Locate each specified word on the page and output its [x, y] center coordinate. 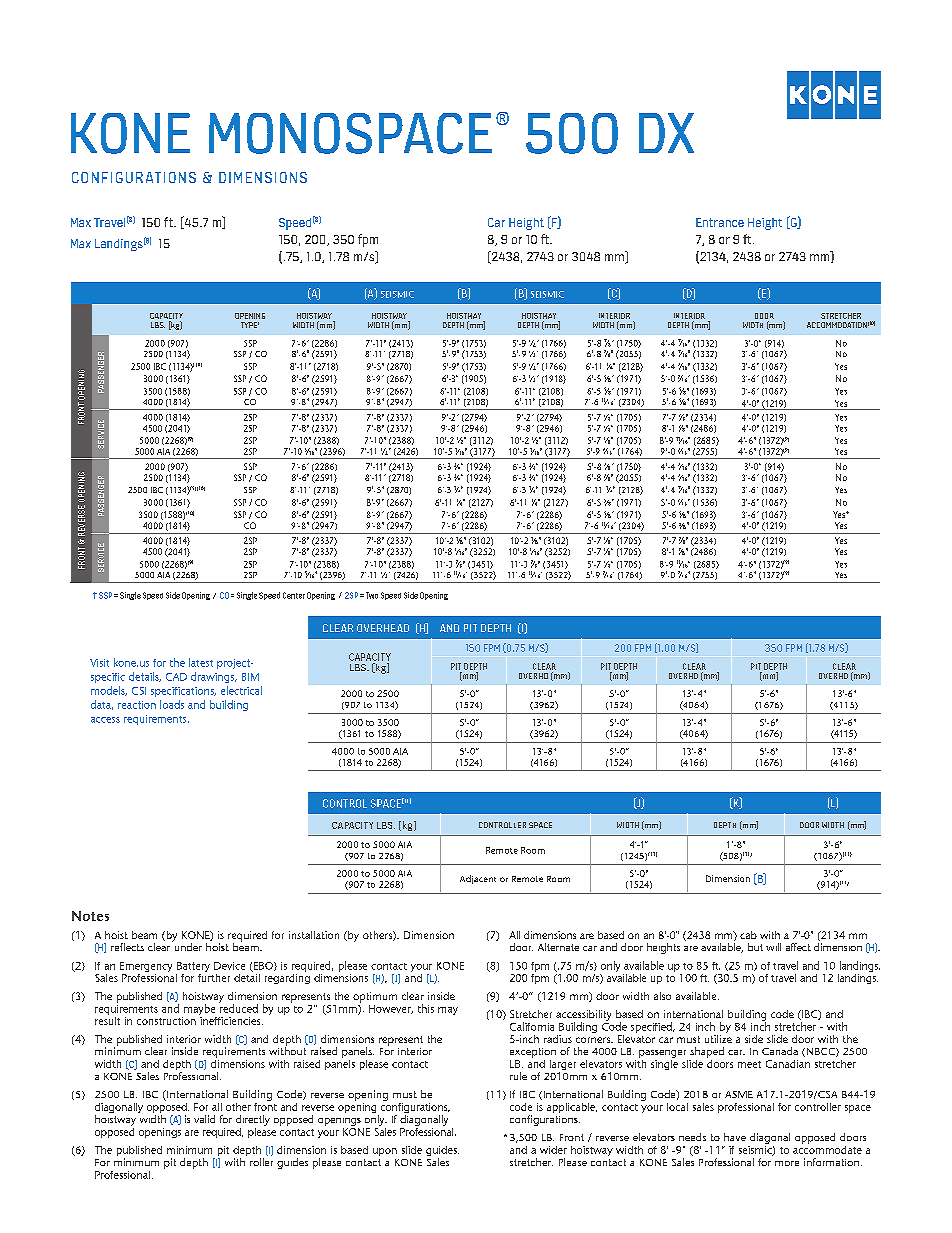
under [187, 946]
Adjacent [478, 879]
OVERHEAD [383, 628]
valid [204, 1119]
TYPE [250, 325]
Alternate [558, 947]
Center [294, 595]
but [755, 947]
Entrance [720, 222]
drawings [214, 677]
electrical [241, 690]
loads [172, 704]
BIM [250, 677]
